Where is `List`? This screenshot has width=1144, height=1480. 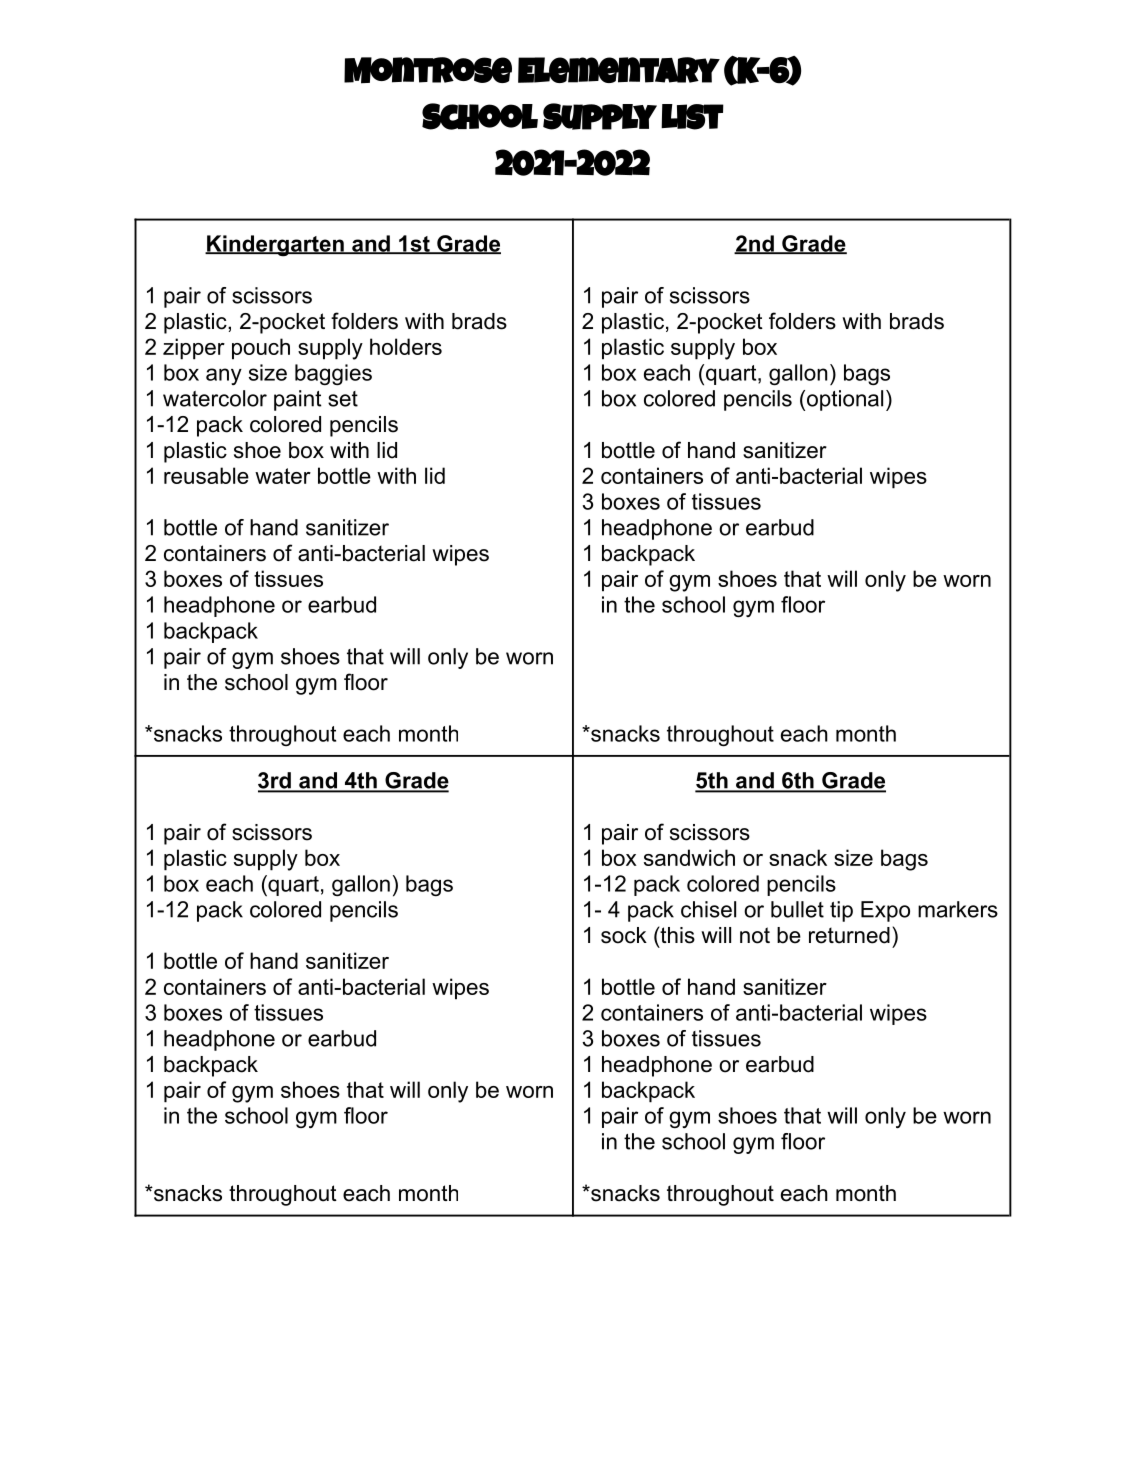 List is located at coordinates (692, 117).
